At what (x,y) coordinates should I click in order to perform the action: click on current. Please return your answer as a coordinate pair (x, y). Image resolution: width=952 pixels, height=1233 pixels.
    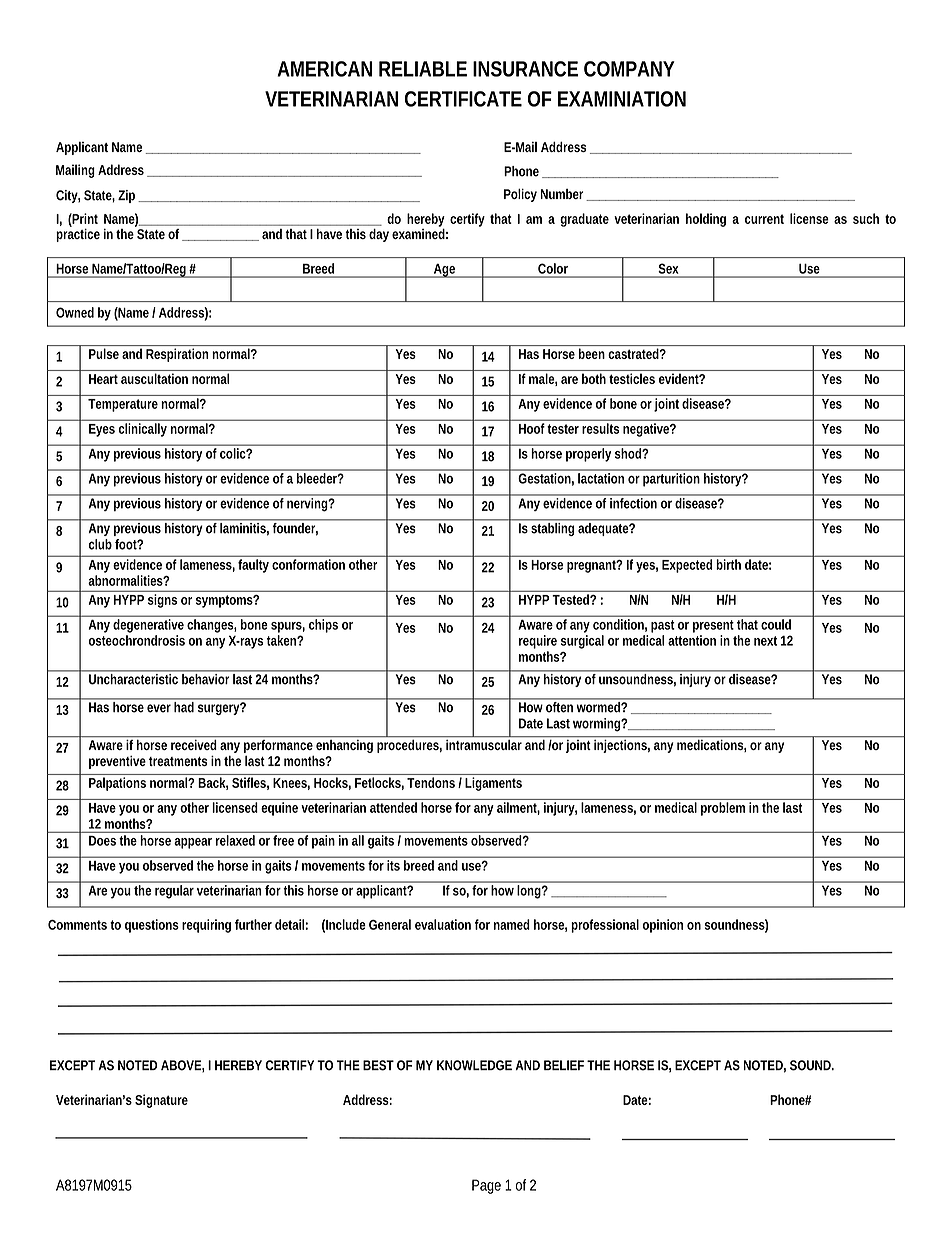
    Looking at the image, I should click on (764, 219).
